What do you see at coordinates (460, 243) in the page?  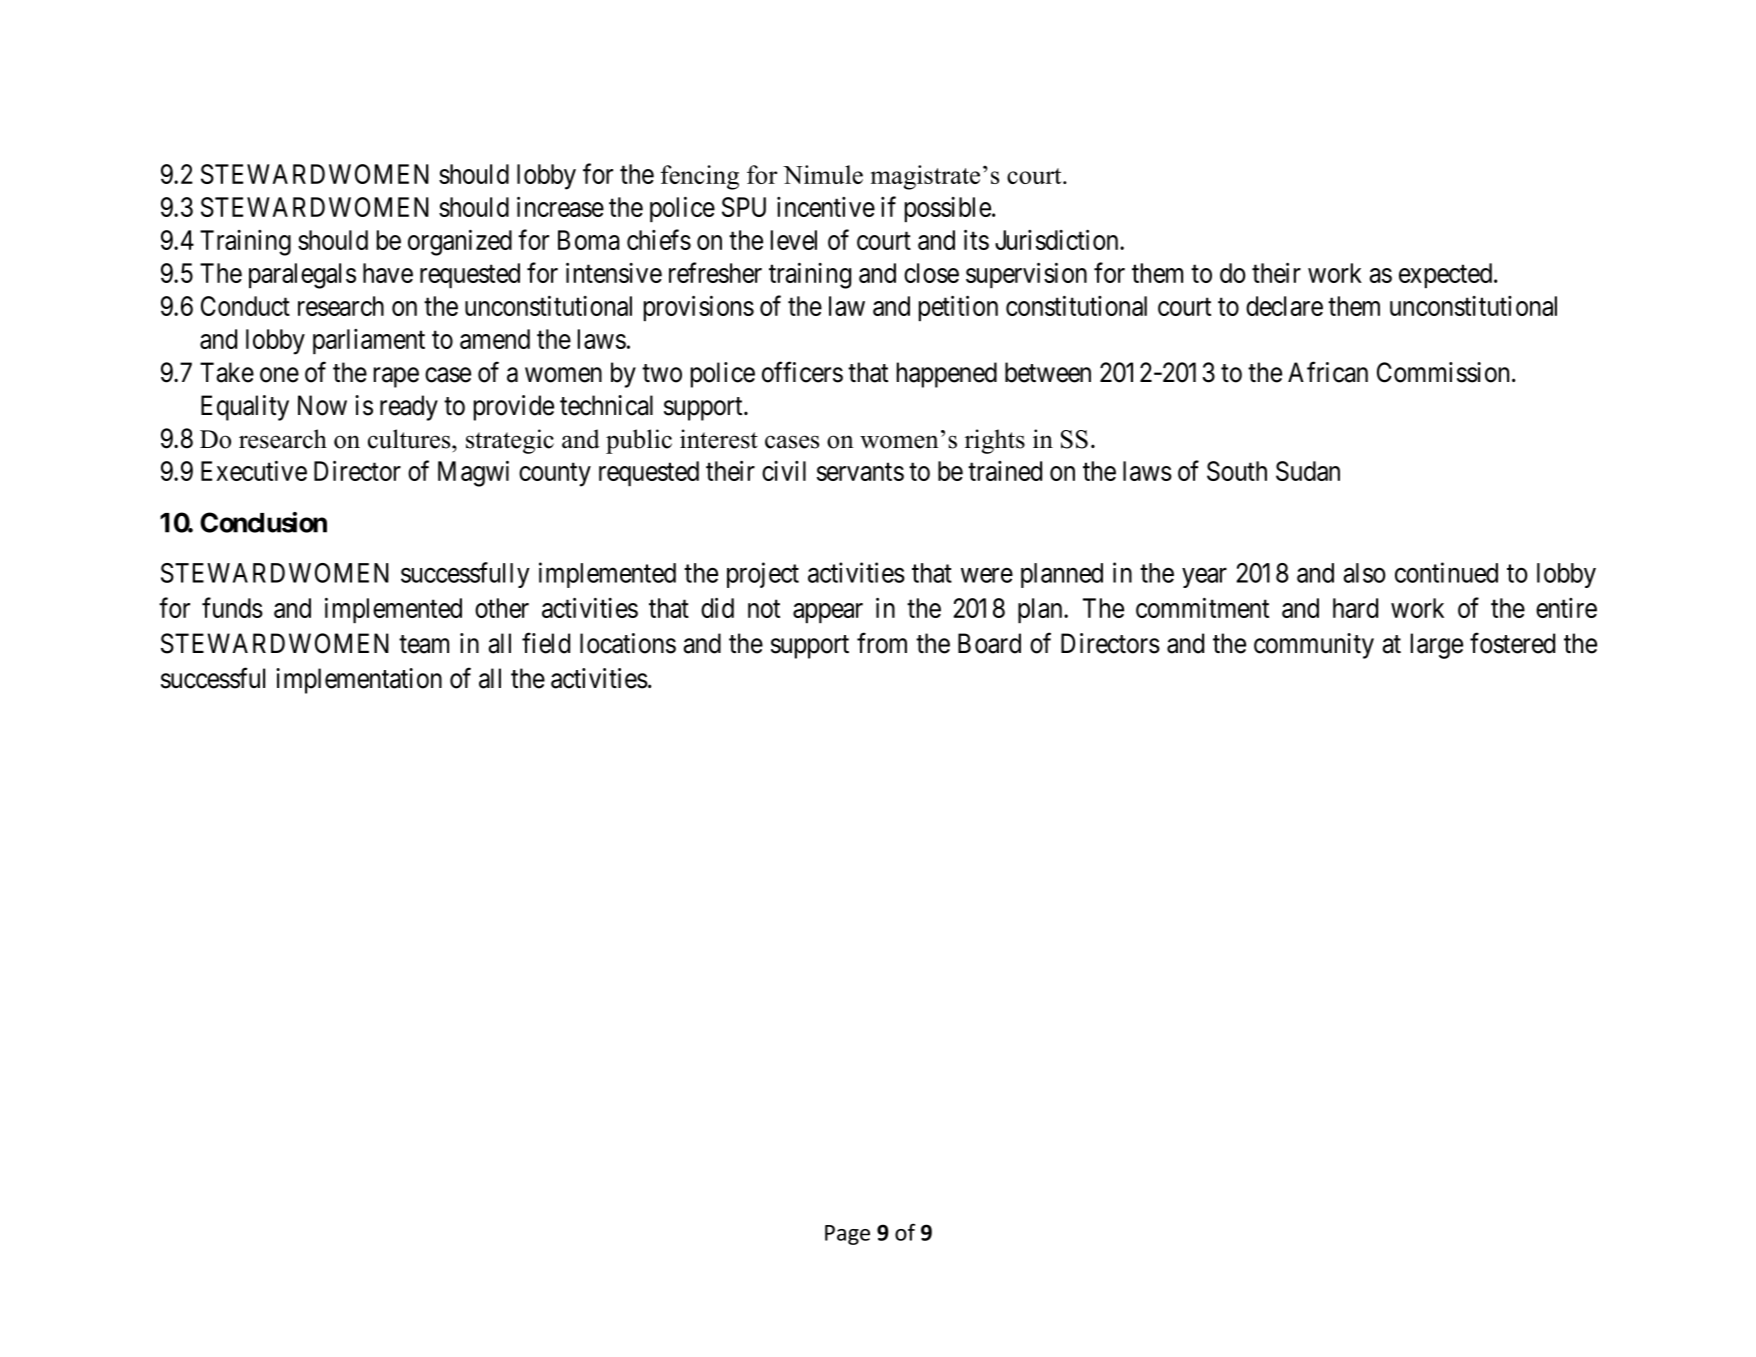 I see `organized` at bounding box center [460, 243].
